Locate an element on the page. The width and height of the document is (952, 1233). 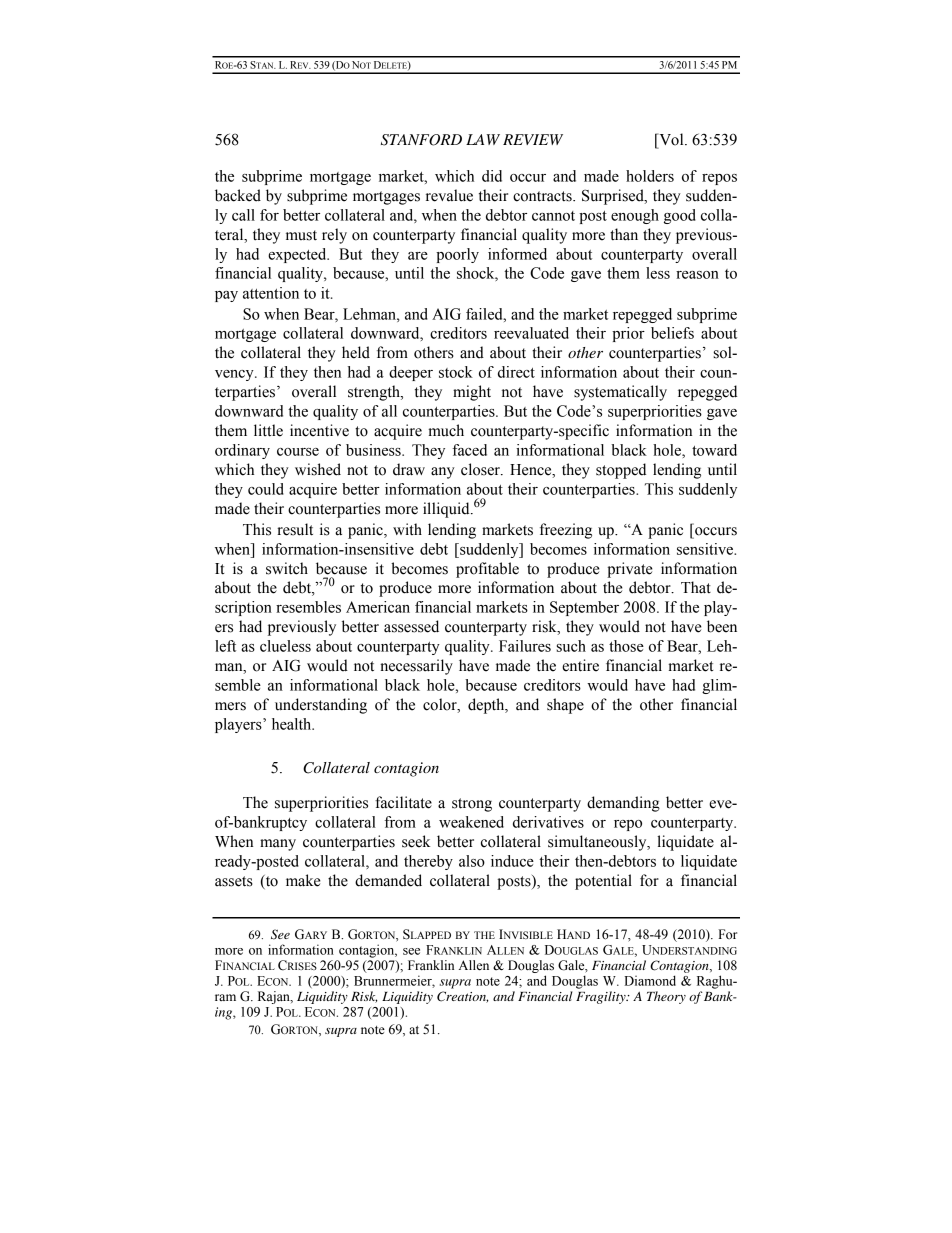
make is located at coordinates (303, 880).
